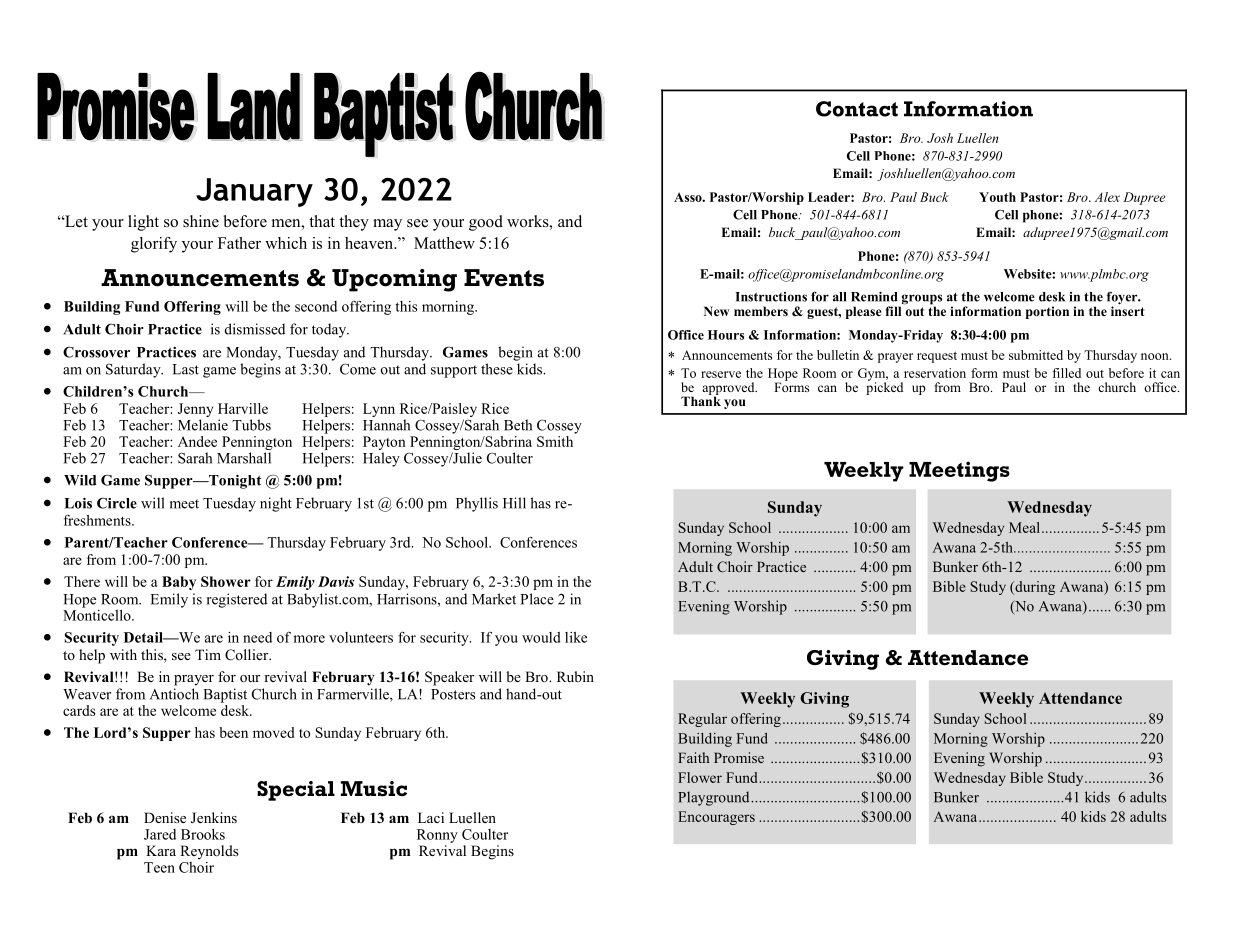  Describe the element at coordinates (716, 311) in the image. I see `New` at that location.
